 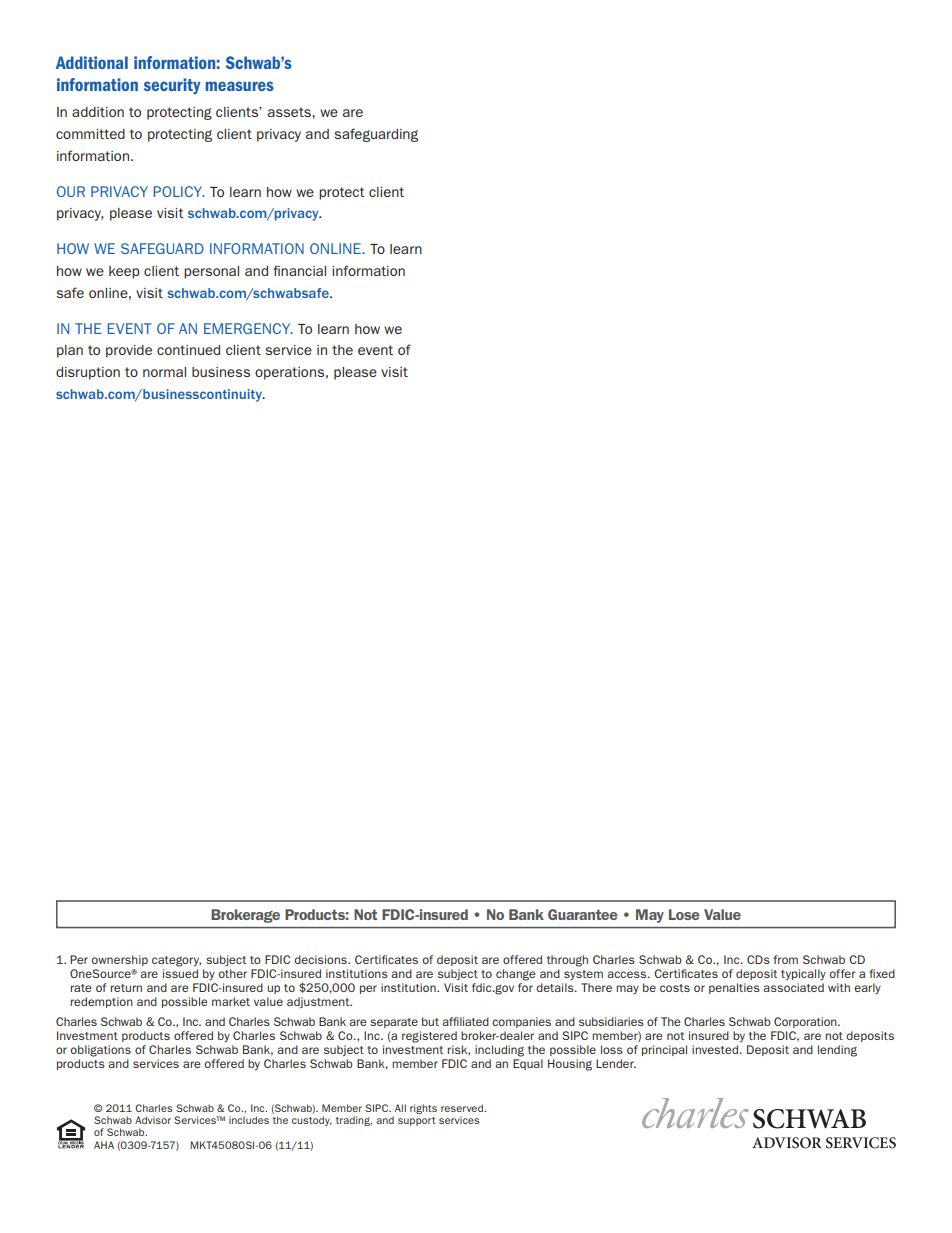 I want to click on assets, so click(x=290, y=112).
